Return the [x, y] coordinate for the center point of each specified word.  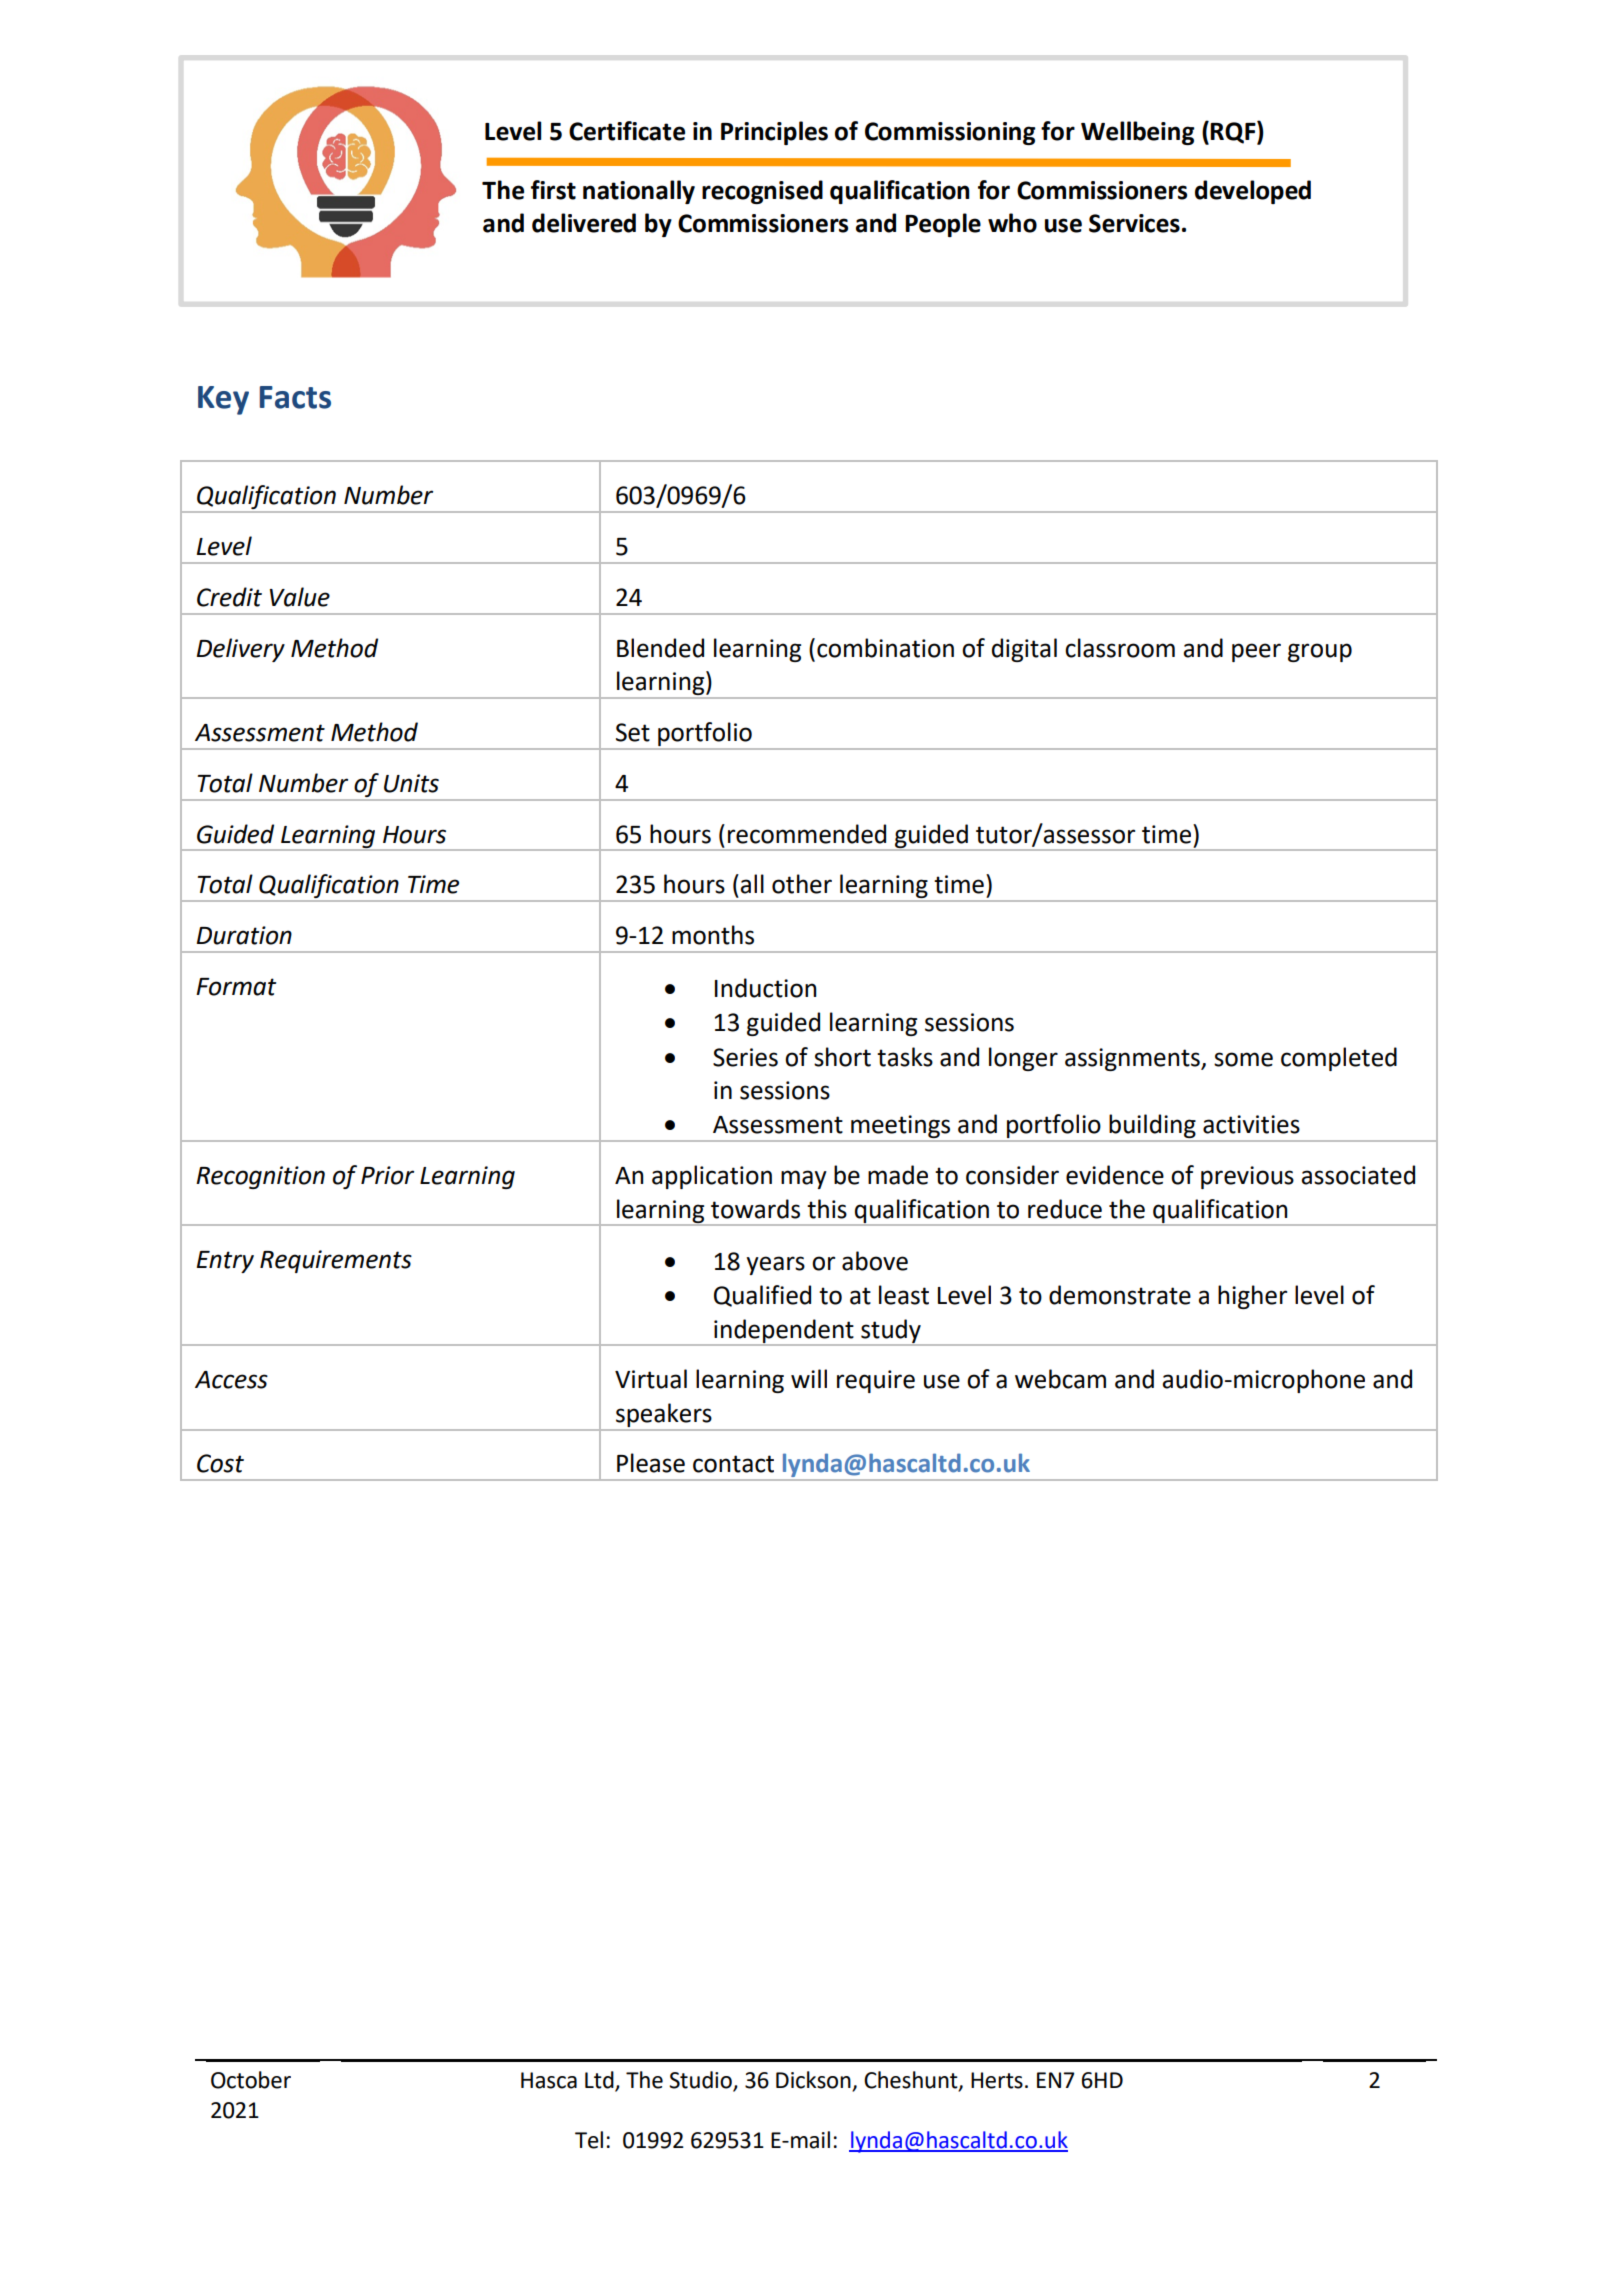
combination [885, 648]
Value [300, 597]
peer [1256, 652]
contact [733, 1464]
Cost [220, 1463]
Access [231, 1380]
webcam [1060, 1379]
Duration [244, 935]
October [251, 2080]
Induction [765, 988]
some [1243, 1059]
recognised [762, 192]
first [553, 190]
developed [1253, 192]
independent [784, 1332]
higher [1252, 1297]
